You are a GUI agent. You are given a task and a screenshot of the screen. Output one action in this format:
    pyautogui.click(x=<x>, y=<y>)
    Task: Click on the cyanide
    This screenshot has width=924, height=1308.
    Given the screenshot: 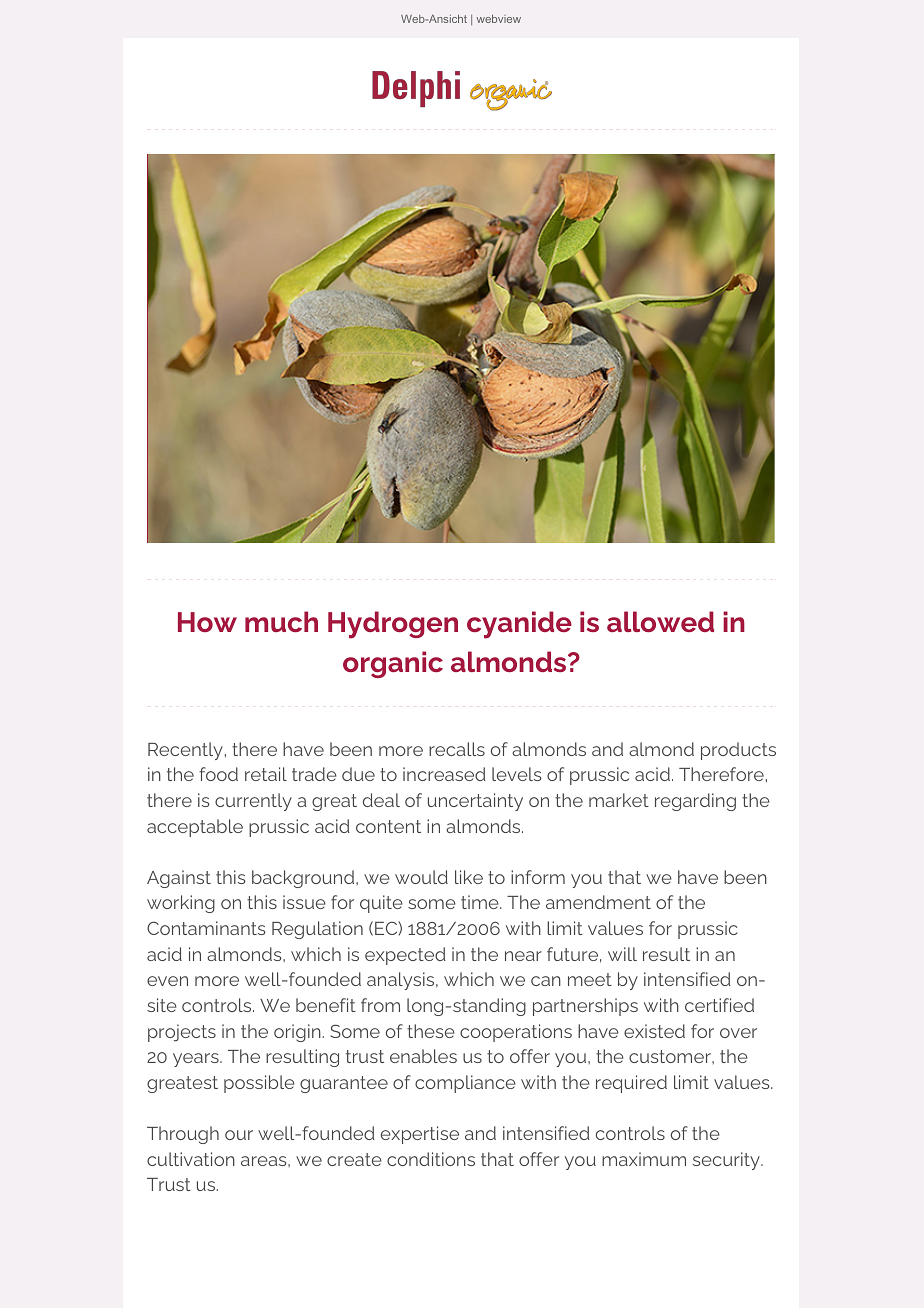 What is the action you would take?
    pyautogui.click(x=519, y=625)
